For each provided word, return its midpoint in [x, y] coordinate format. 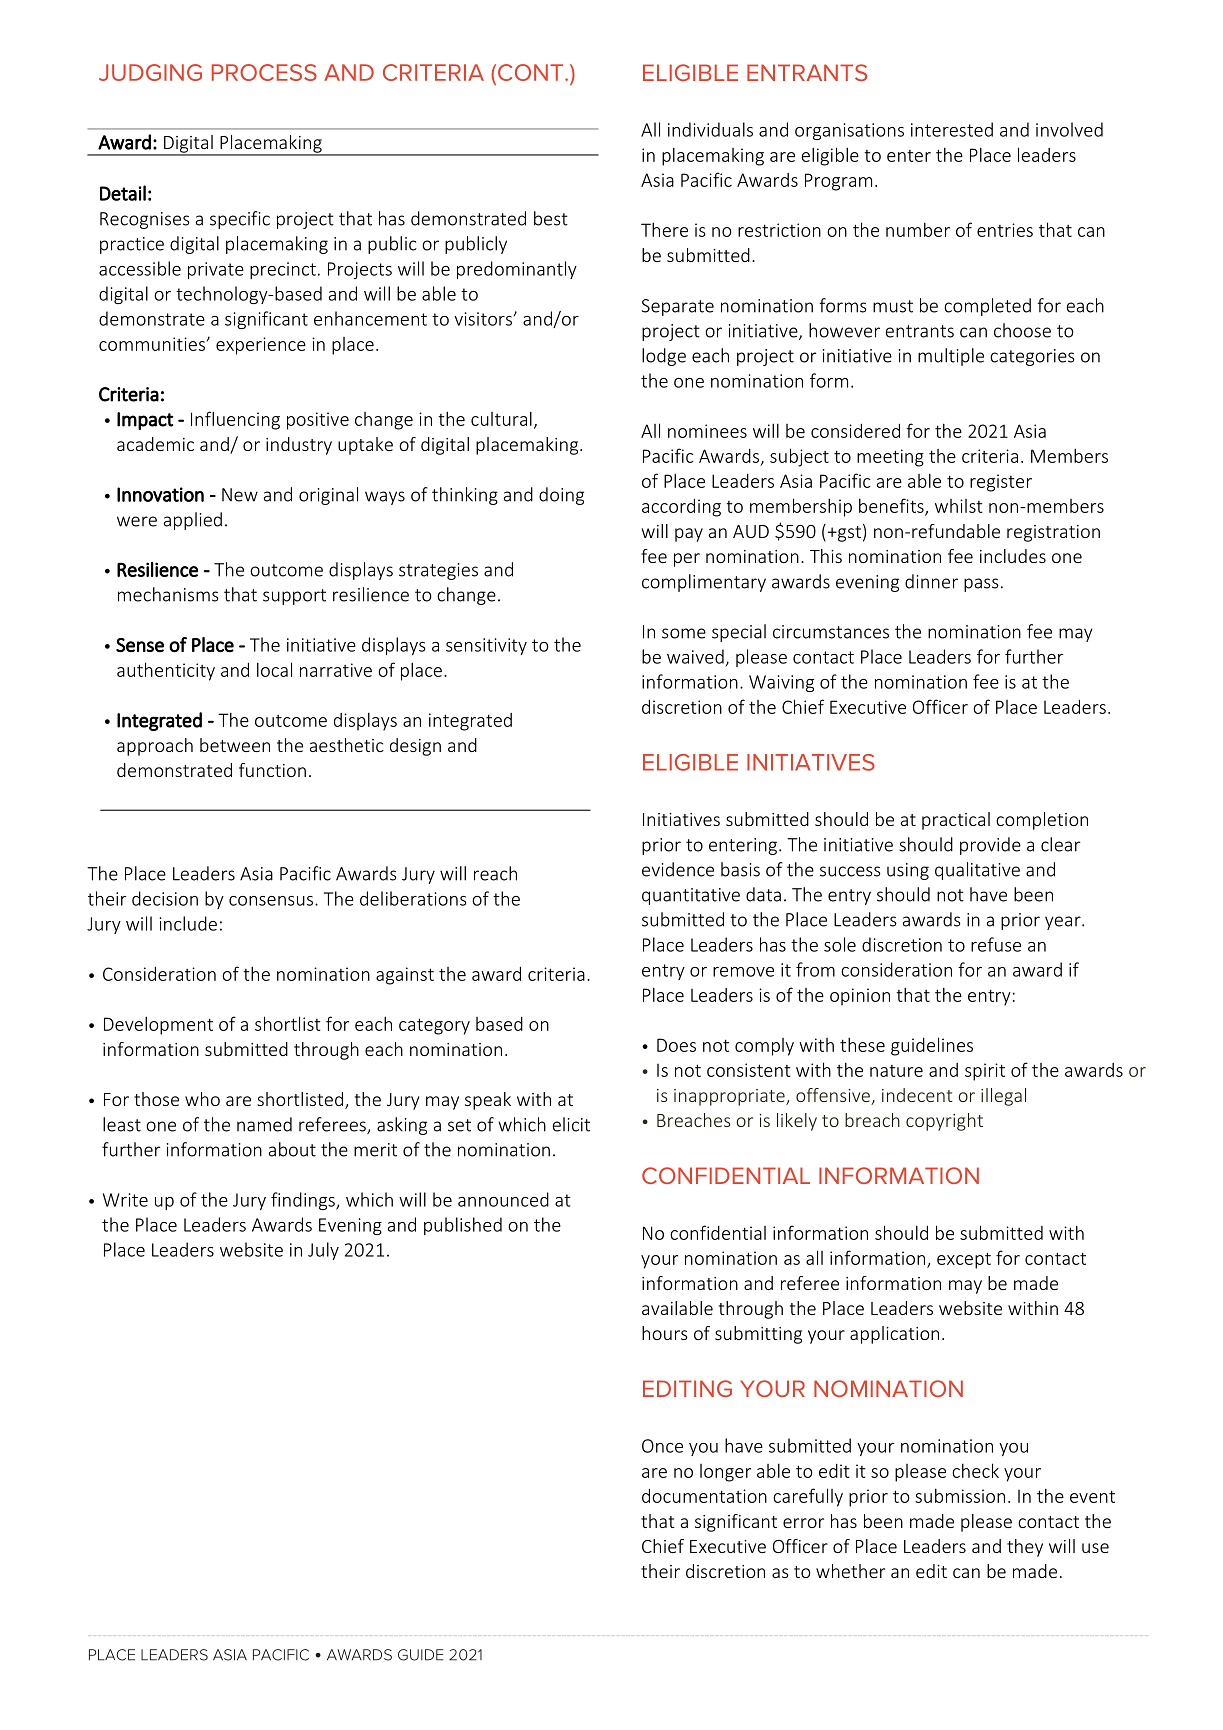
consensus [271, 901]
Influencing [235, 420]
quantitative [691, 896]
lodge [664, 357]
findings [304, 1201]
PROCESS [264, 72]
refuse [996, 944]
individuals [710, 129]
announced [503, 1199]
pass [981, 585]
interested [952, 129]
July [323, 1251]
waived [695, 656]
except [964, 1260]
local [274, 669]
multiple [951, 357]
